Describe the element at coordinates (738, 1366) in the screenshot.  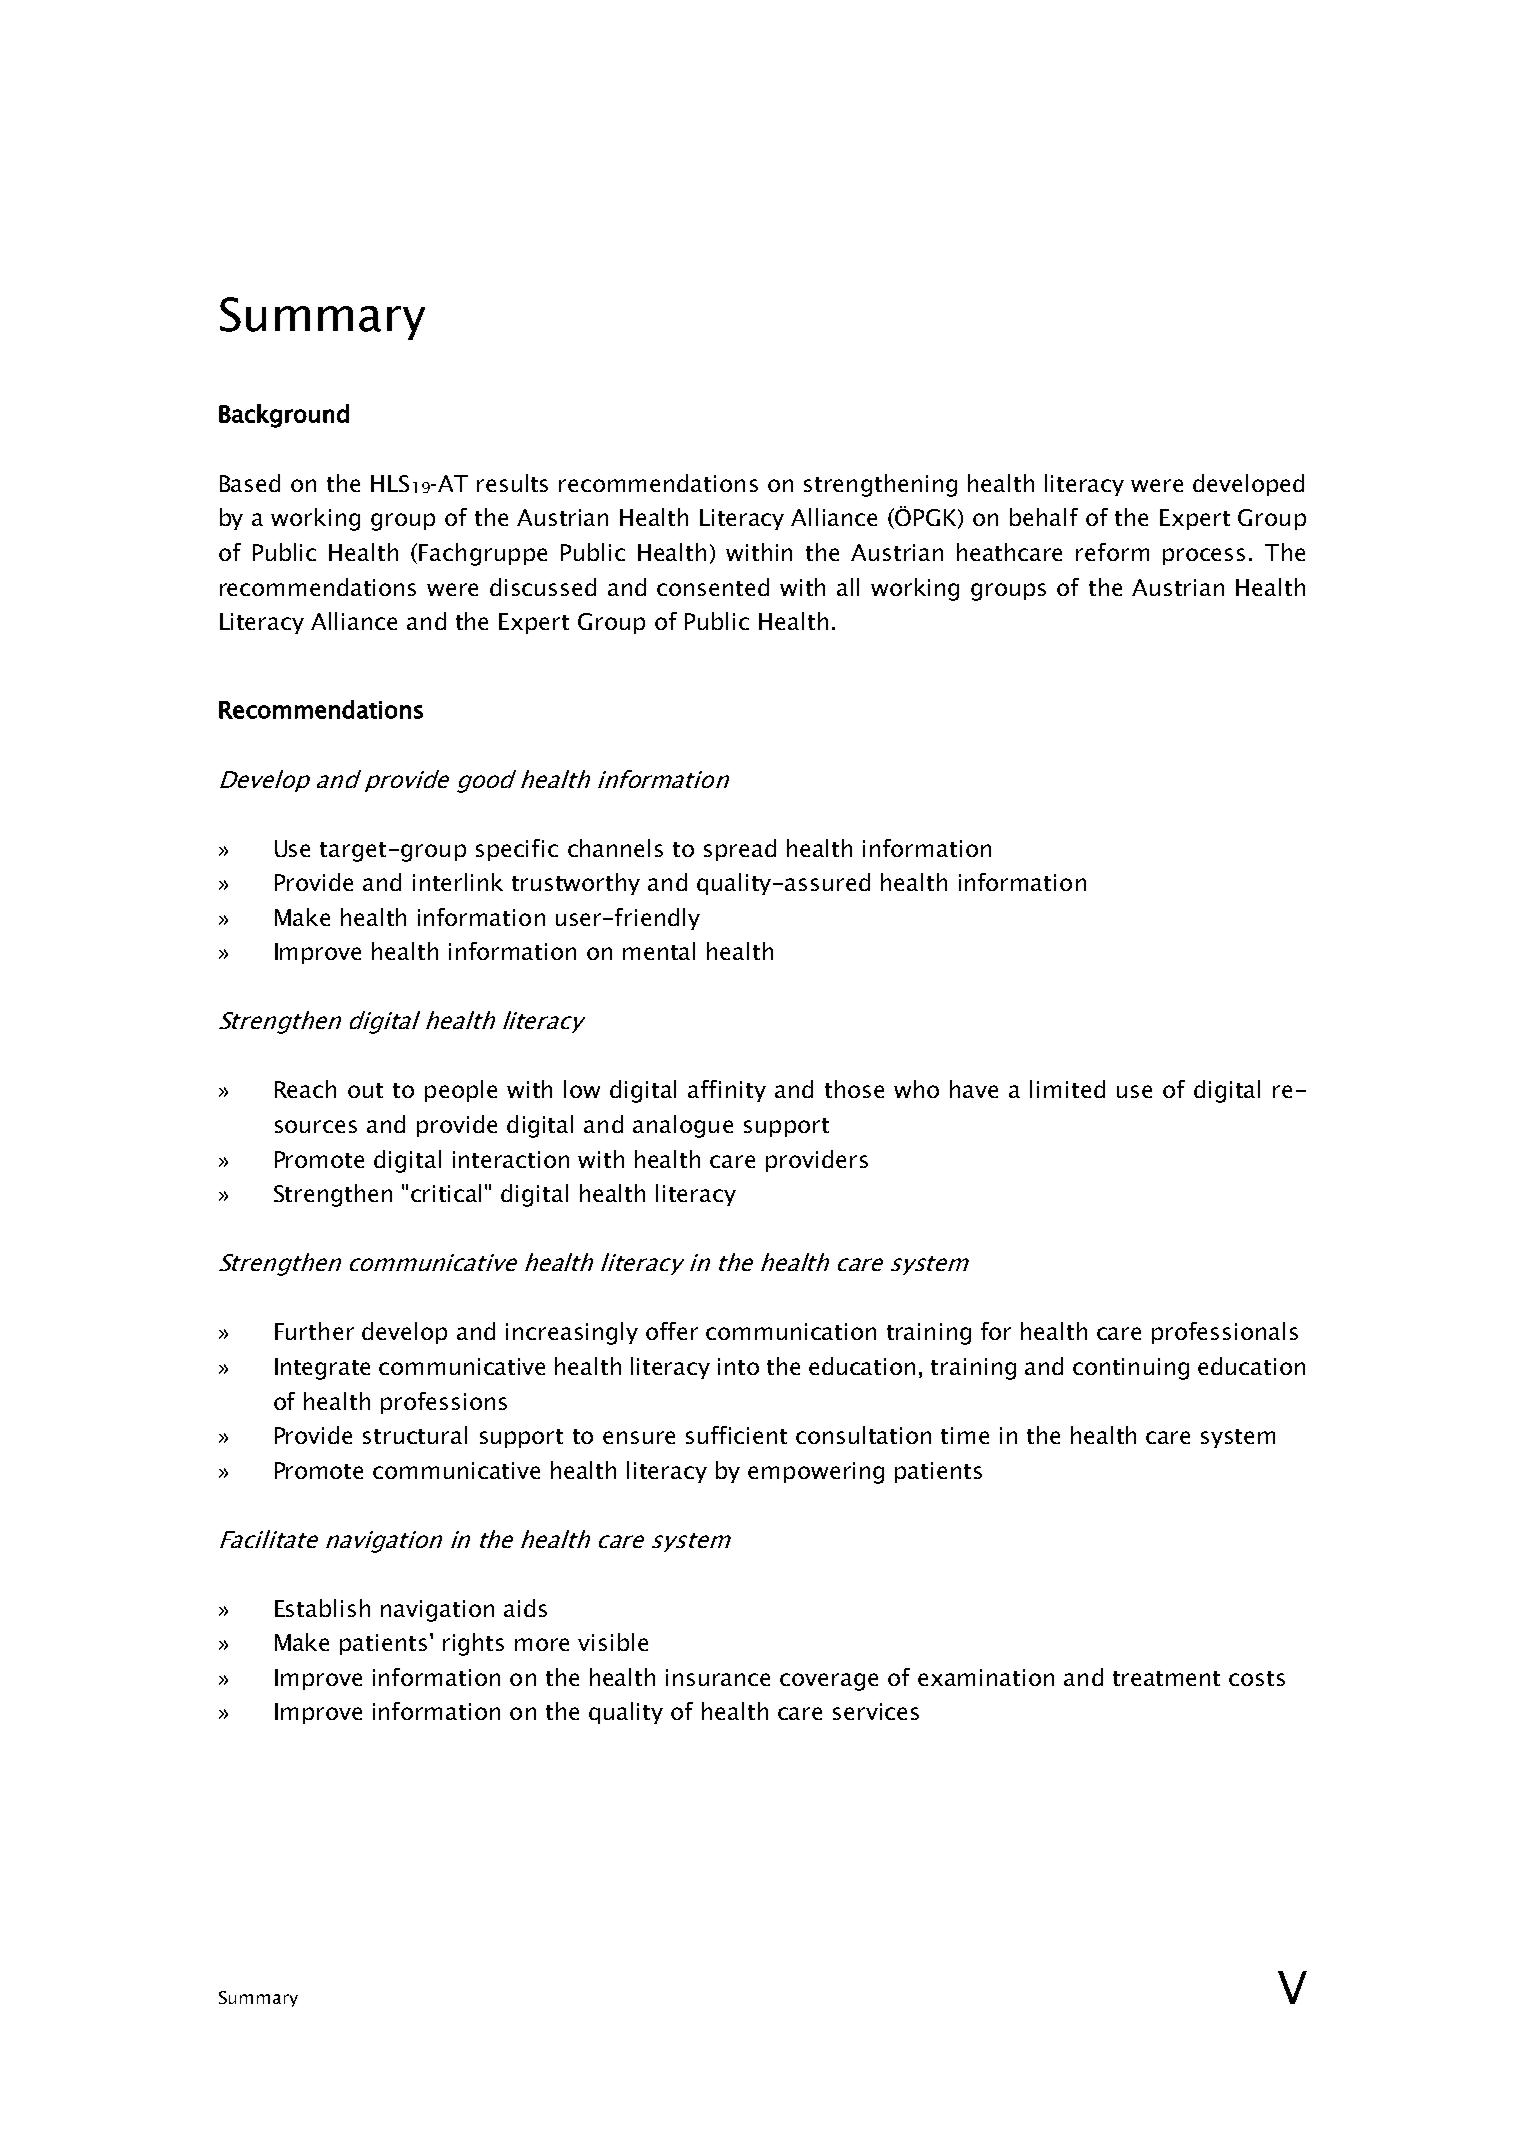
I see `into` at that location.
